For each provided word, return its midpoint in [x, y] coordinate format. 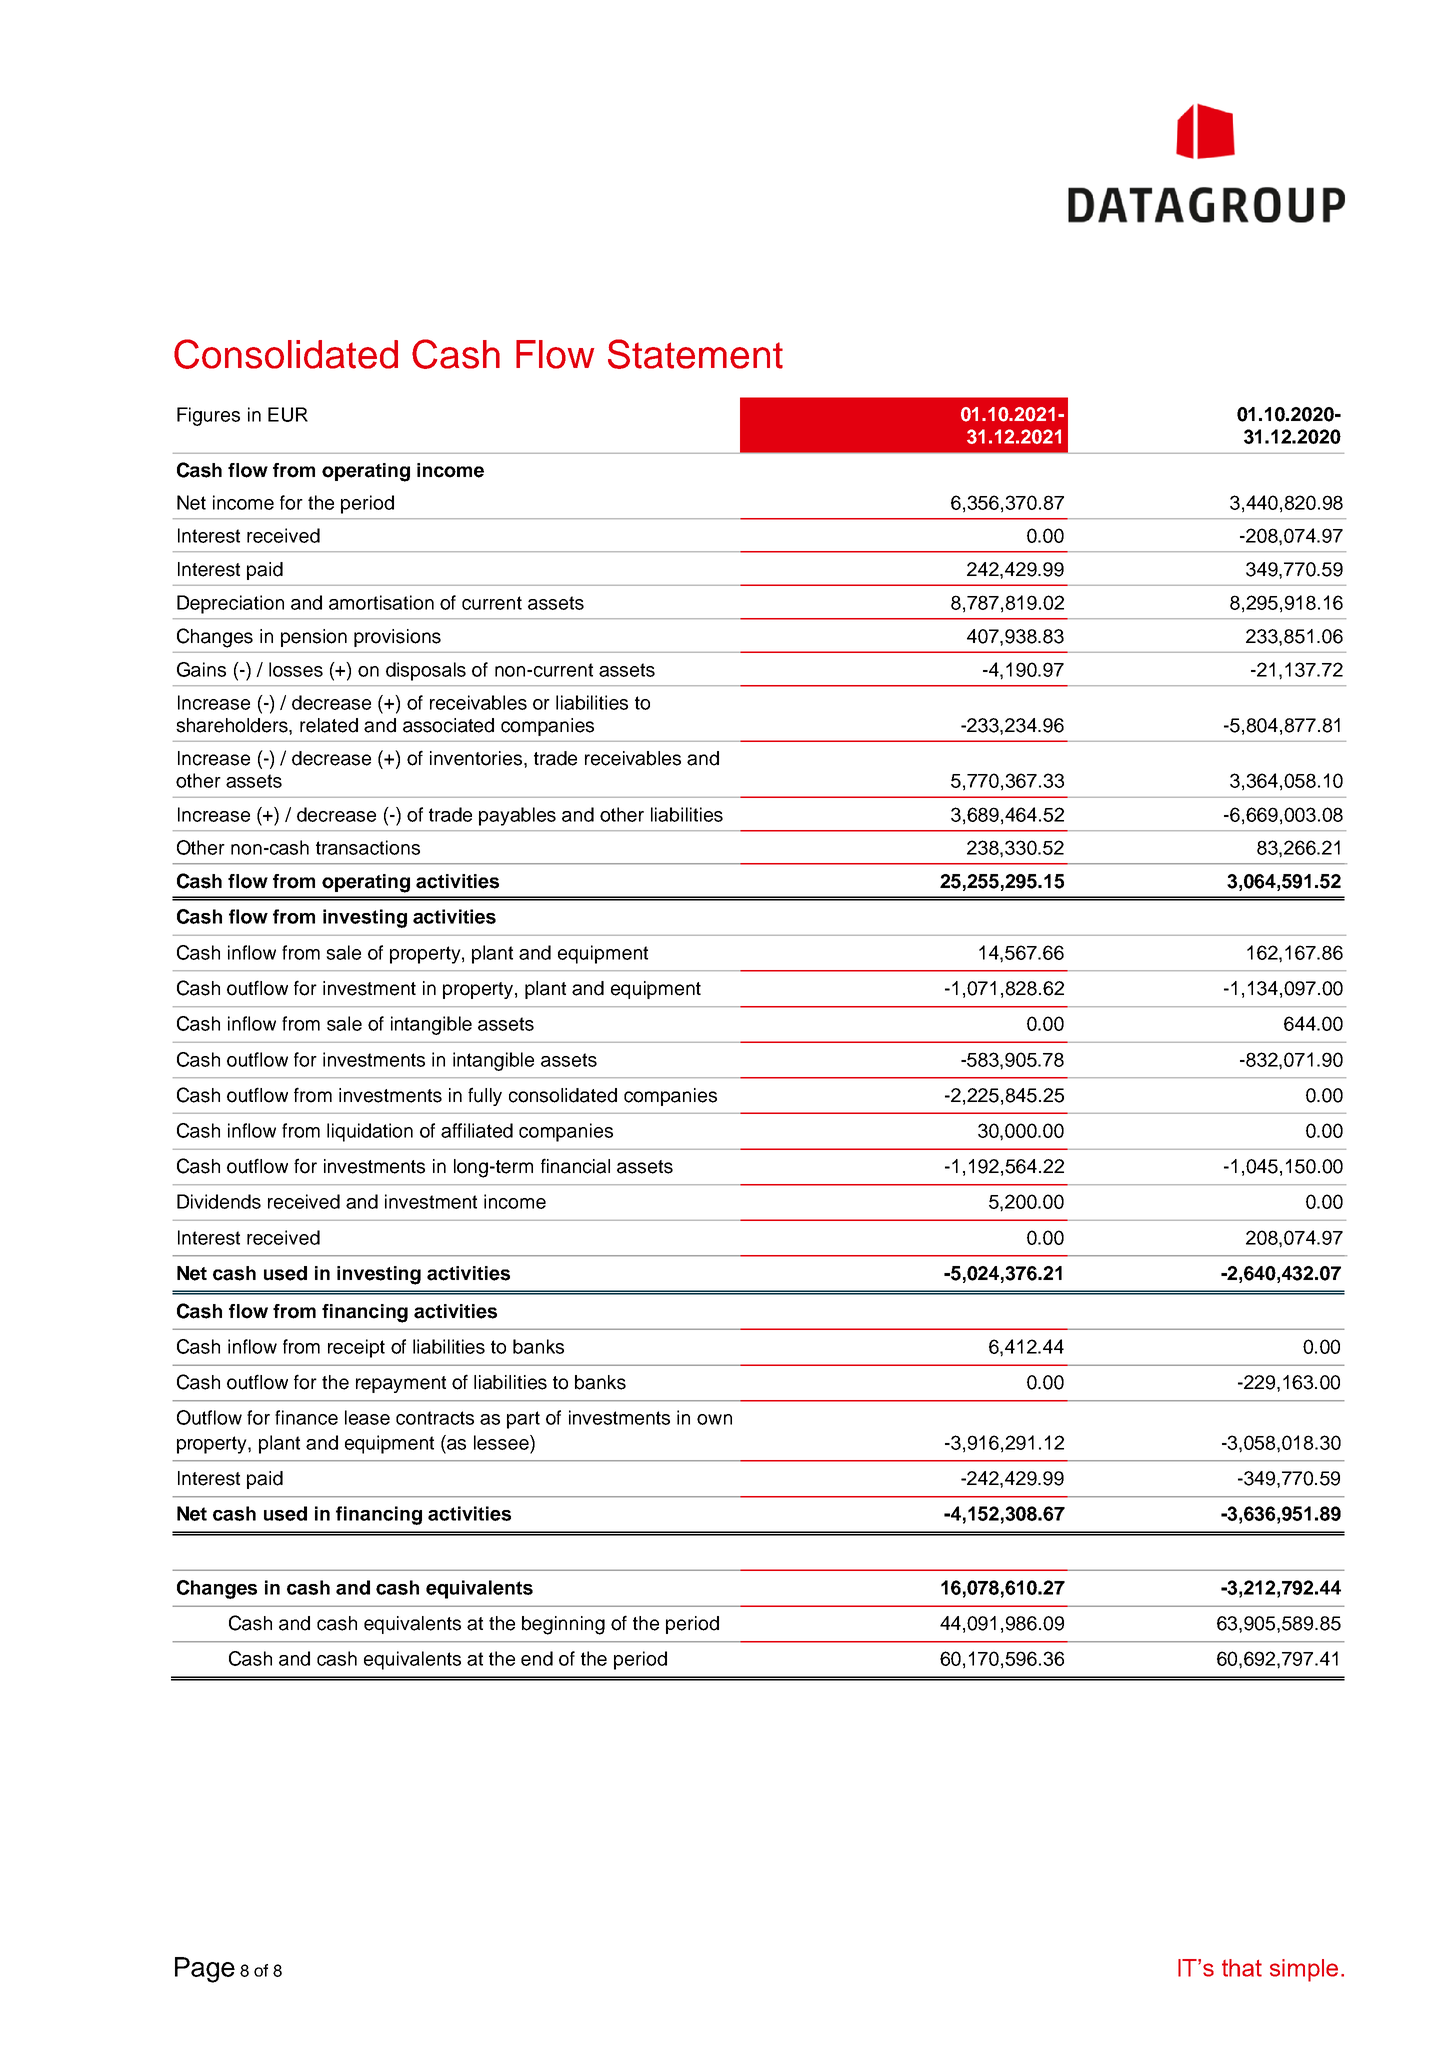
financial [575, 1166]
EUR [288, 414]
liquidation [370, 1132]
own [714, 1419]
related [329, 725]
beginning [563, 1625]
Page [205, 1970]
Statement [695, 354]
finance [306, 1417]
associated [448, 725]
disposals [426, 671]
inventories [477, 758]
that [1242, 1968]
